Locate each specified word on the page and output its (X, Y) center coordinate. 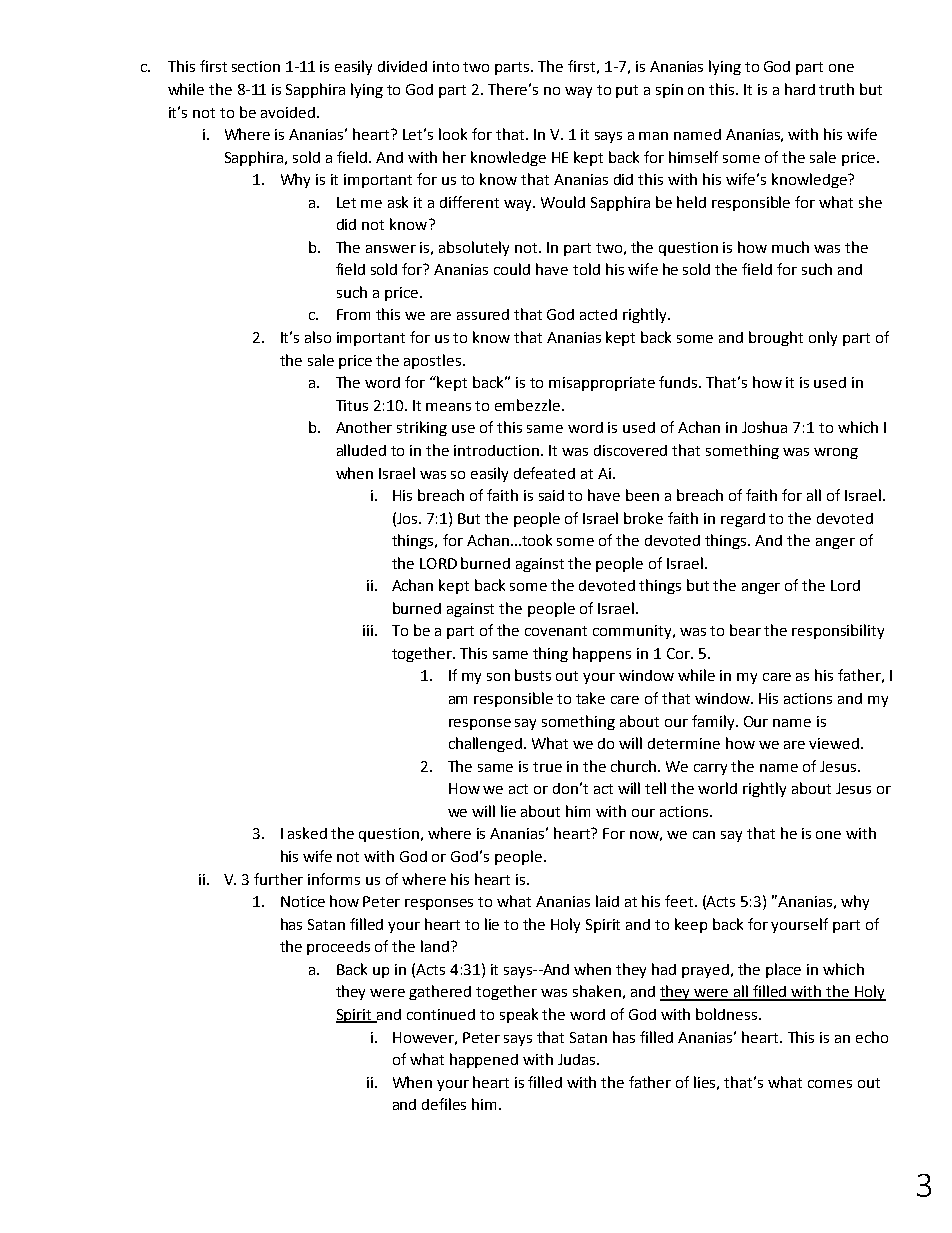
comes (830, 1084)
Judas (578, 1059)
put (627, 91)
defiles (444, 1104)
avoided (288, 112)
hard (800, 89)
